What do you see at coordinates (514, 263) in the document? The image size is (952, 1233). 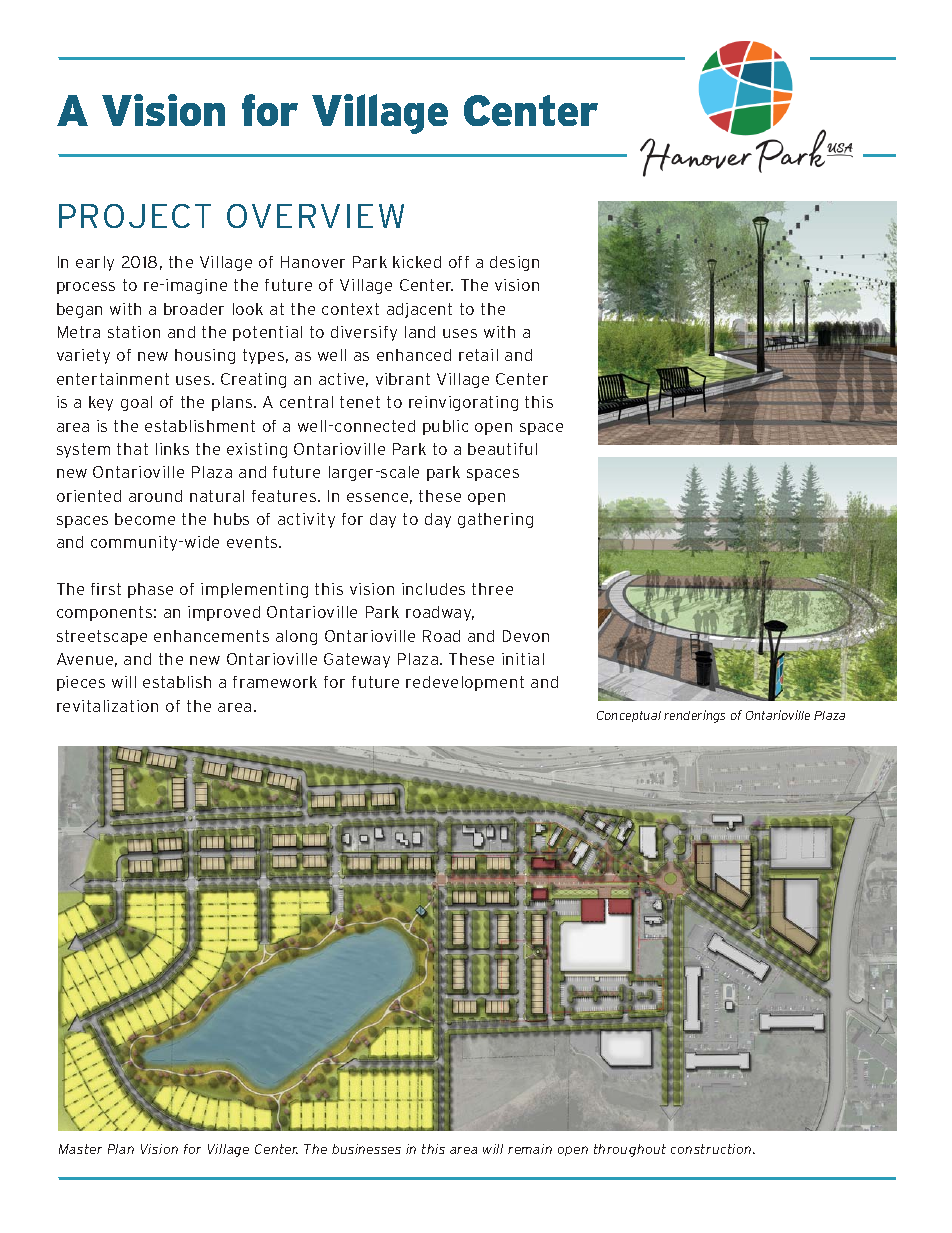 I see `design` at bounding box center [514, 263].
